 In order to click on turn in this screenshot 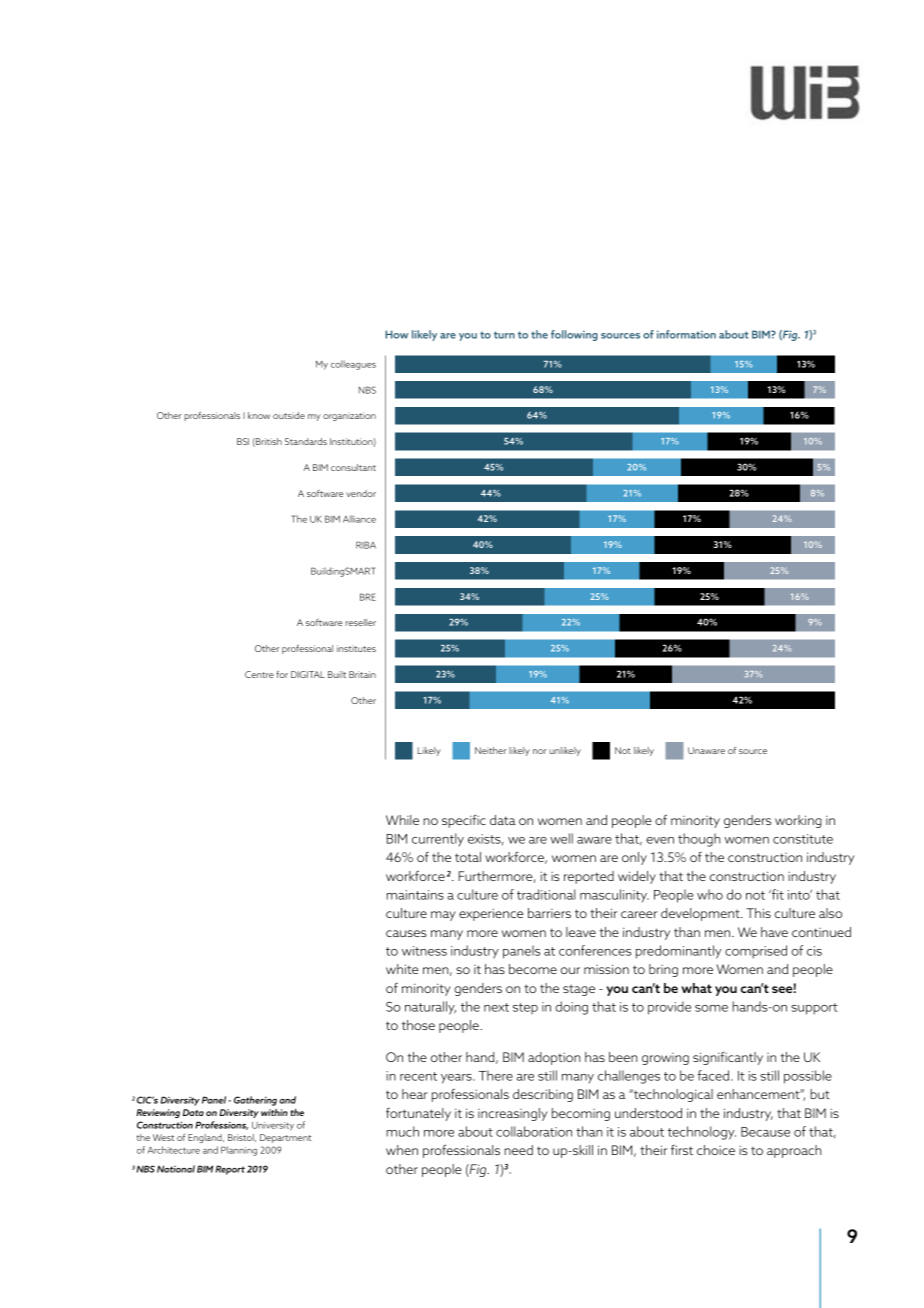, I will do `click(504, 335)`.
